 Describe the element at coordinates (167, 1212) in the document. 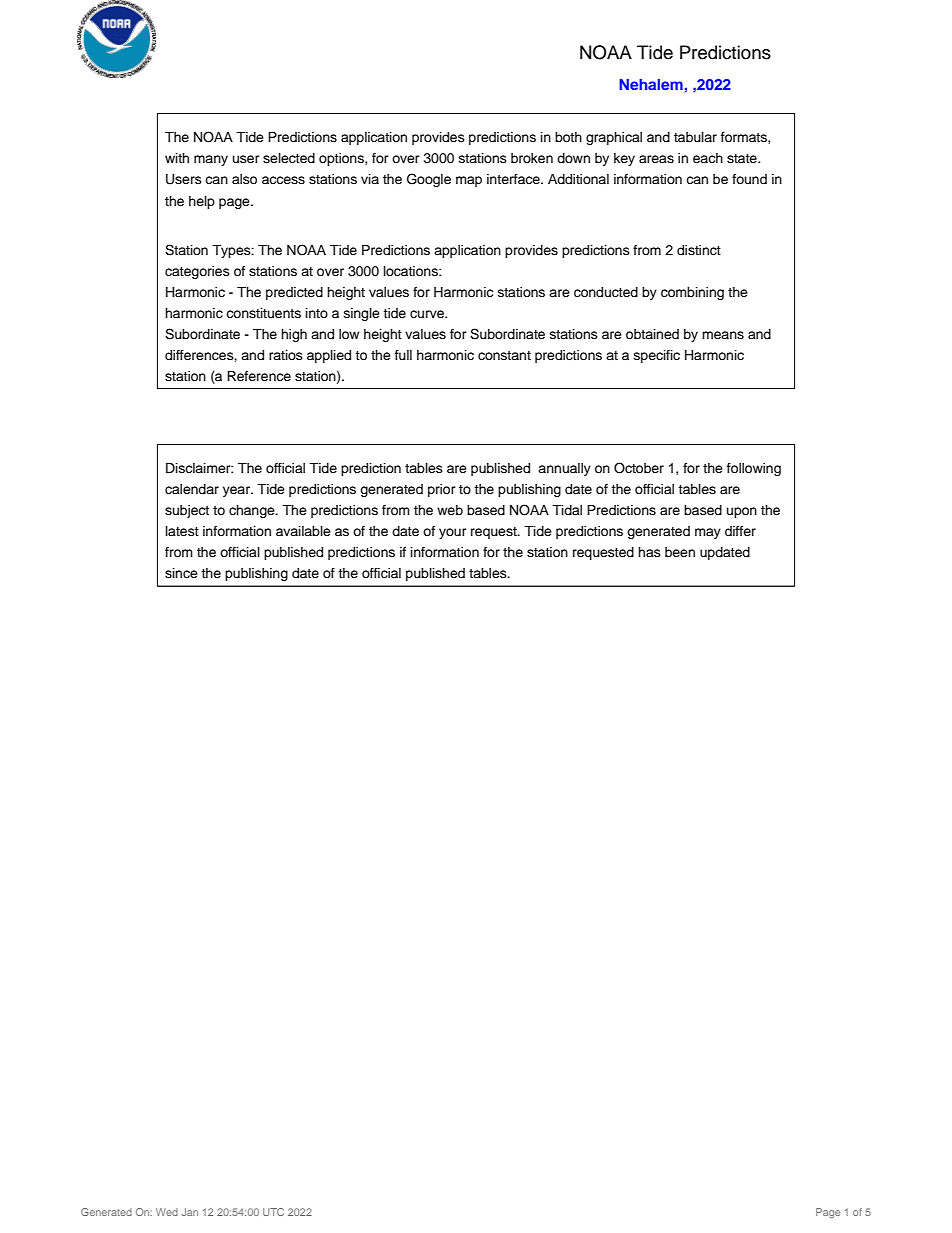

I see `Wed` at that location.
